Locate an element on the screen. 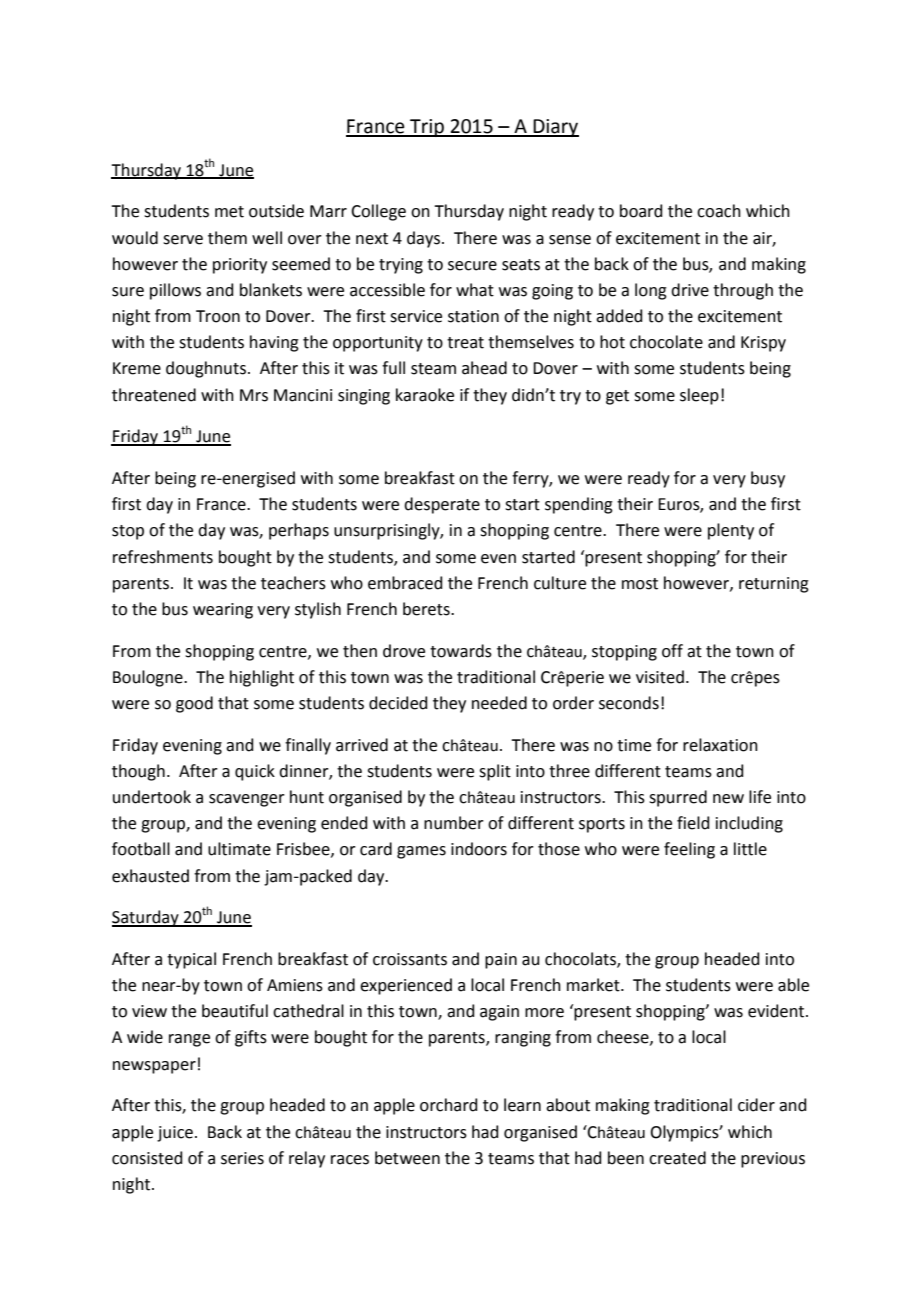  off is located at coordinates (672, 651).
